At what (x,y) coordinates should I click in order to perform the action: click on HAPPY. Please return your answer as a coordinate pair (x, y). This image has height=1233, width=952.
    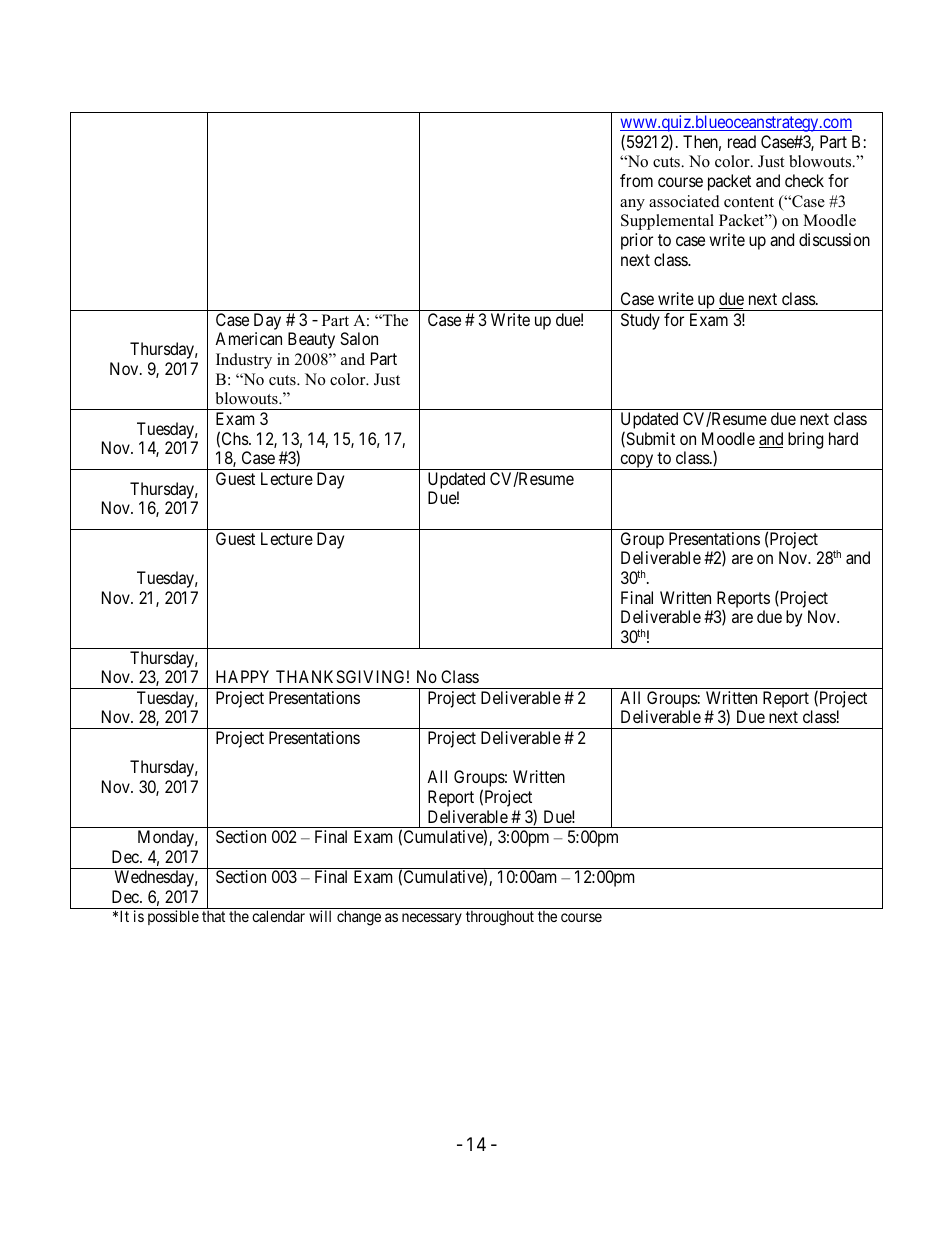
    Looking at the image, I should click on (242, 676).
